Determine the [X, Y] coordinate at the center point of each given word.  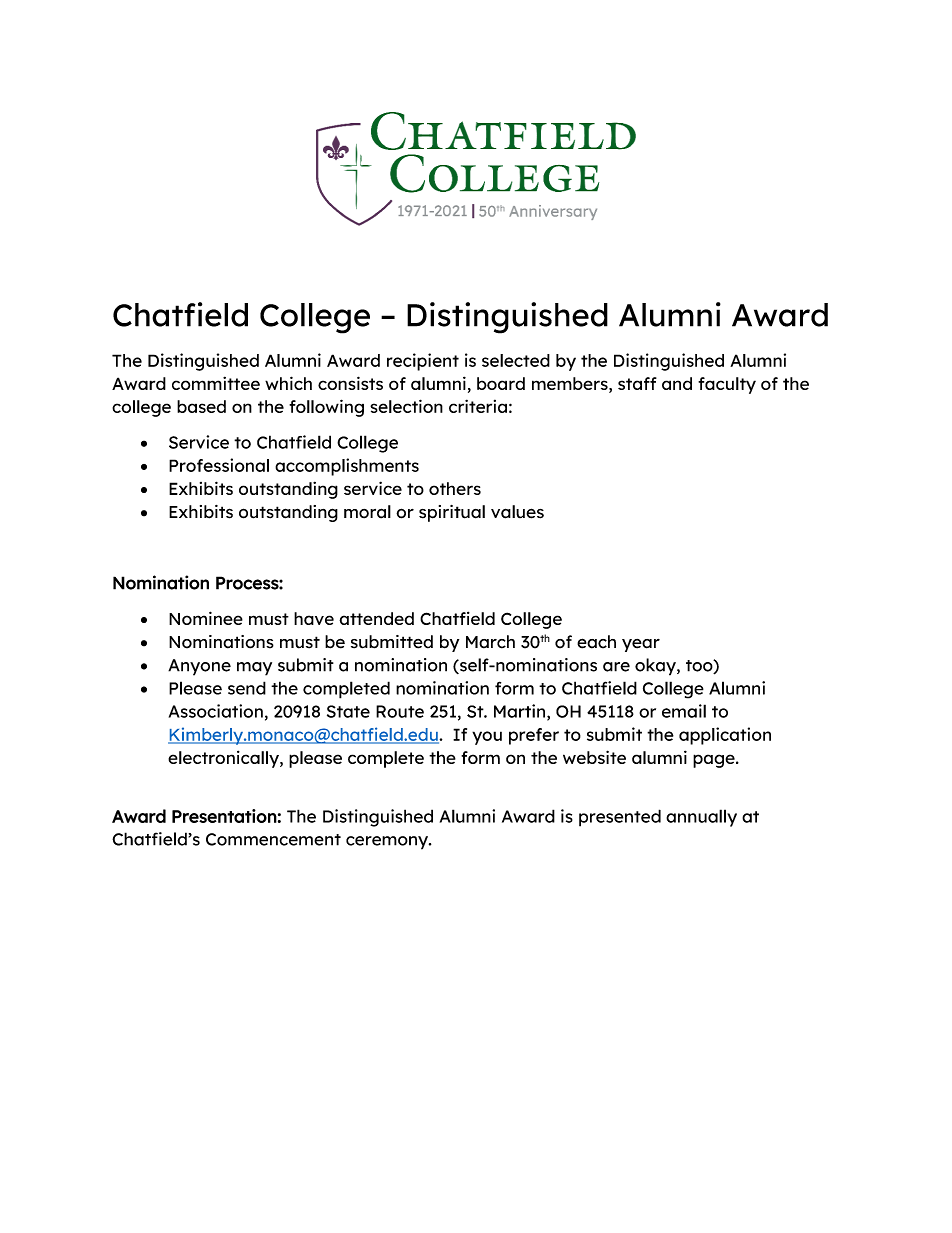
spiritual [452, 513]
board [501, 383]
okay [656, 667]
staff [637, 383]
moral [367, 512]
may [254, 669]
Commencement [273, 839]
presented [620, 818]
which [288, 383]
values [517, 512]
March [490, 642]
